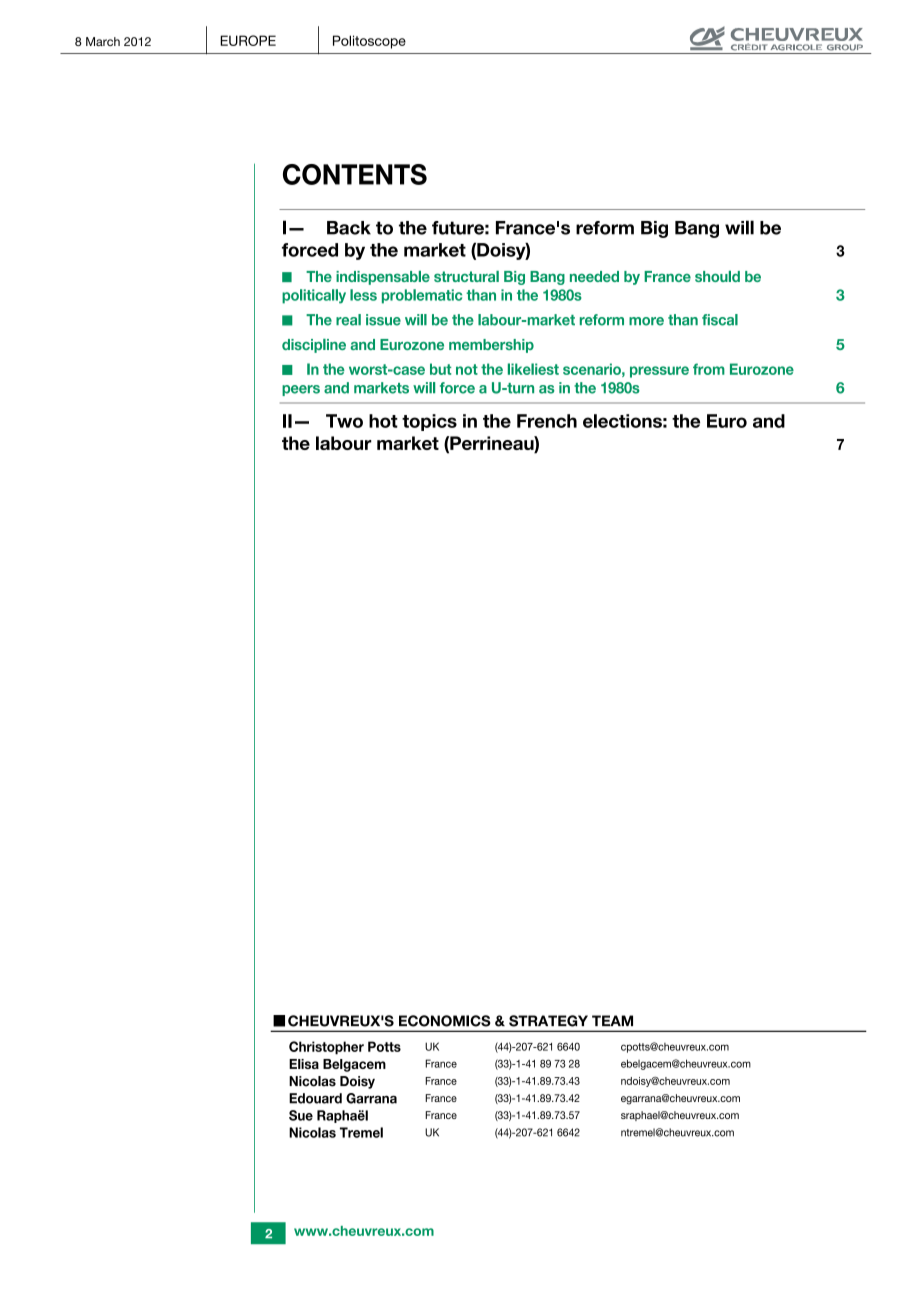  Describe the element at coordinates (304, 1064) in the screenshot. I see `Elisa` at that location.
